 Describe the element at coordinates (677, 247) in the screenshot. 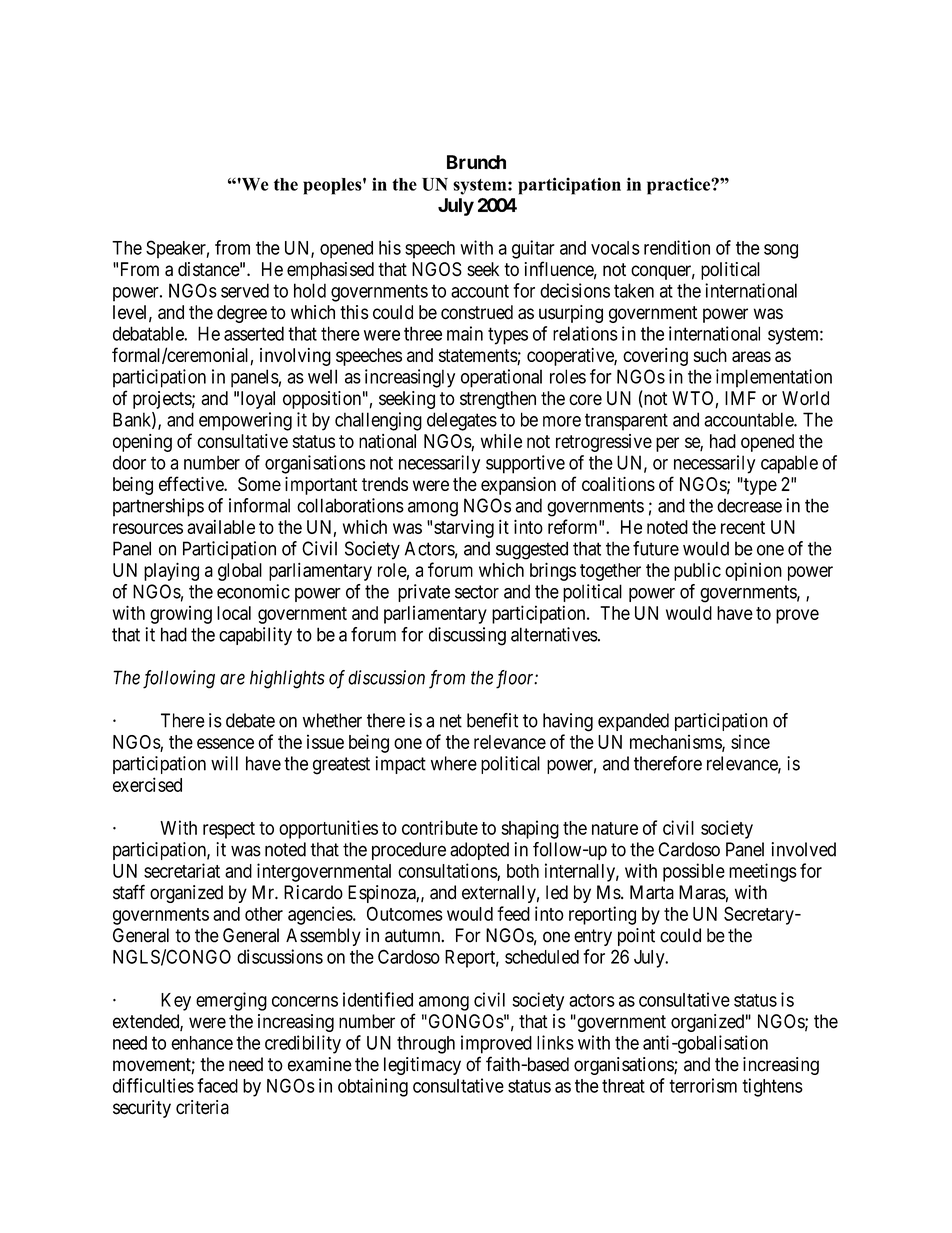

I see `rendition` at that location.
